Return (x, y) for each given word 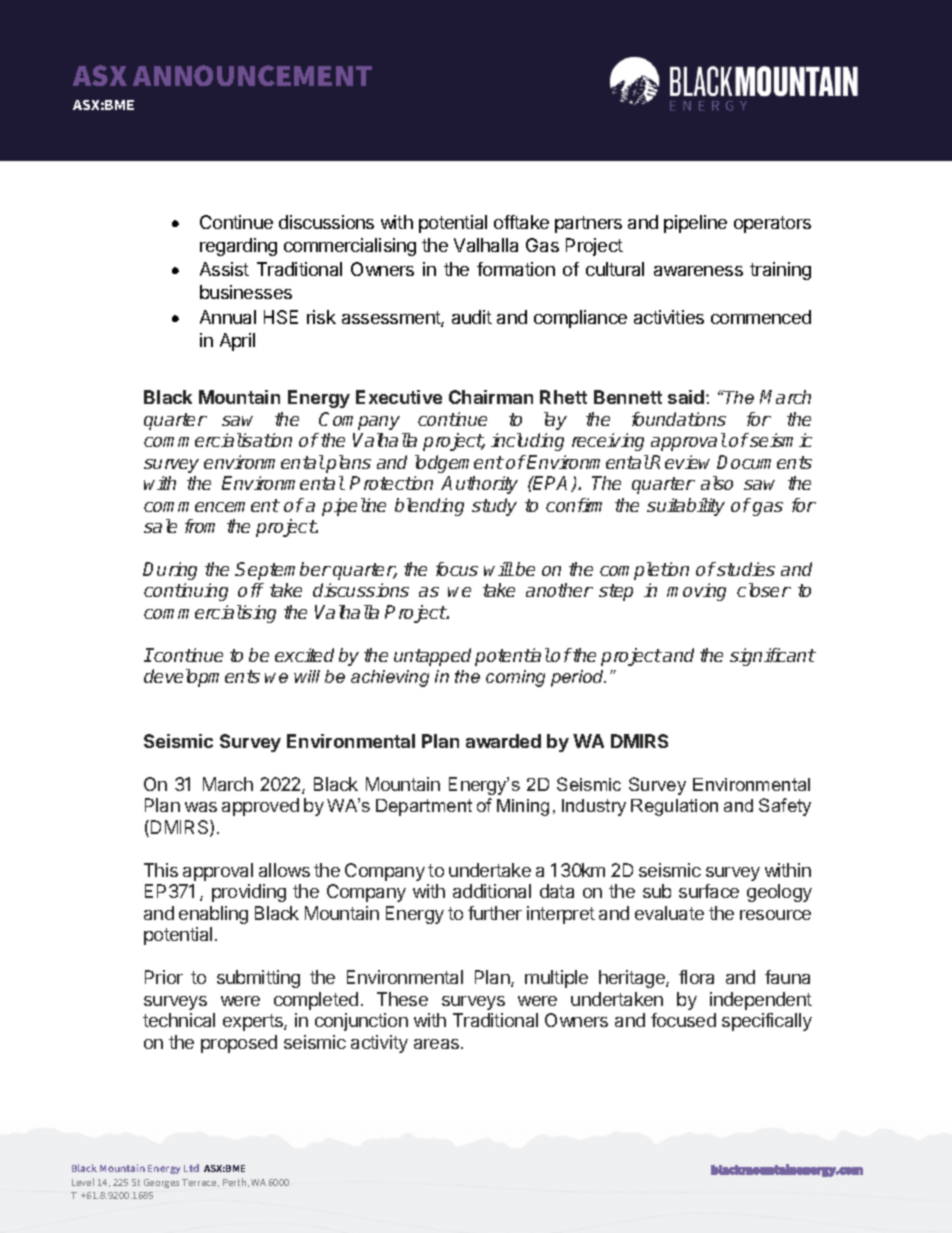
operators (772, 224)
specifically (767, 1022)
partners (588, 224)
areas (438, 1044)
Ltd (191, 1168)
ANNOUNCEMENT (252, 75)
